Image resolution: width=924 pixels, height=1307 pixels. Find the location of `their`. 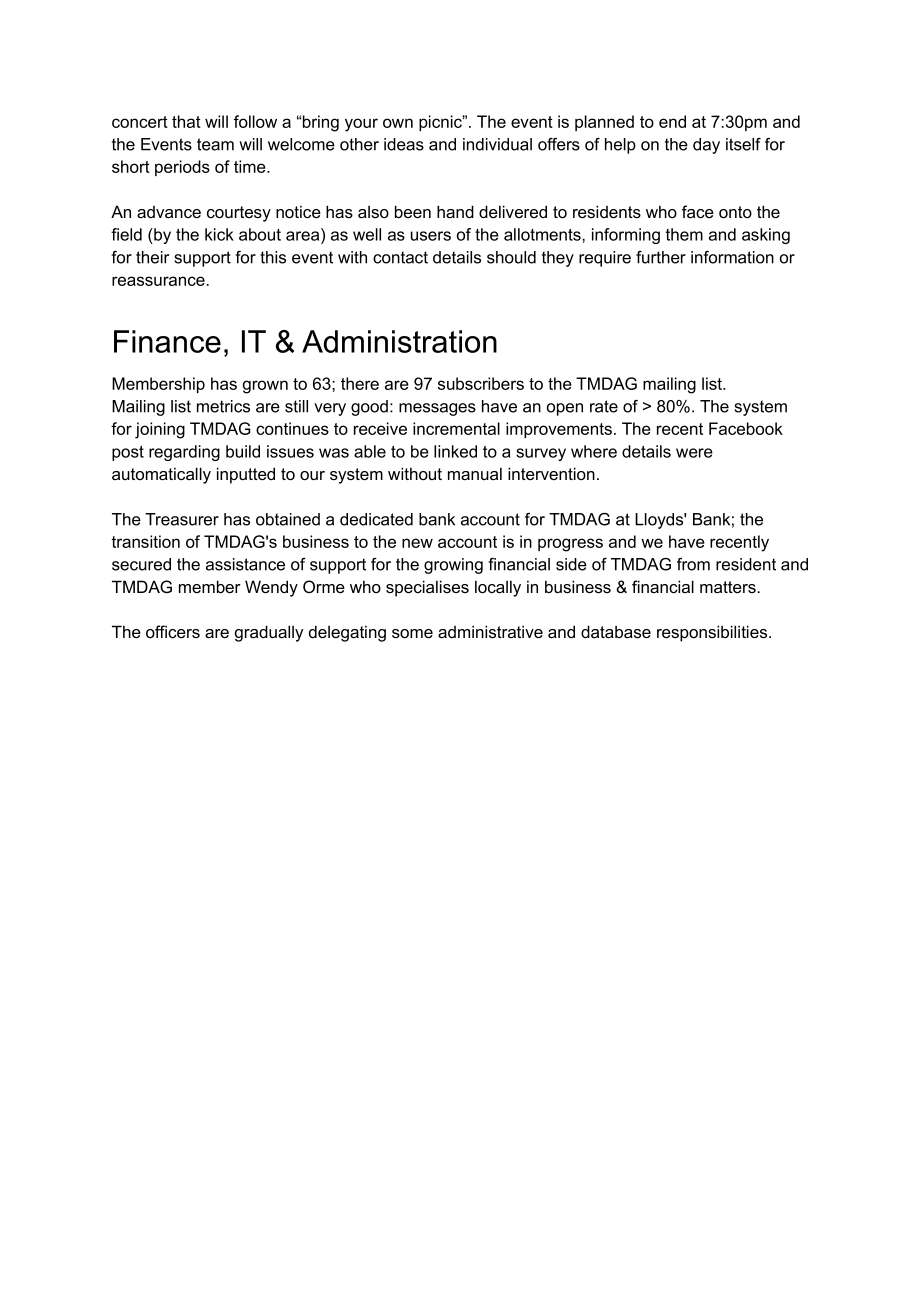

their is located at coordinates (152, 257).
